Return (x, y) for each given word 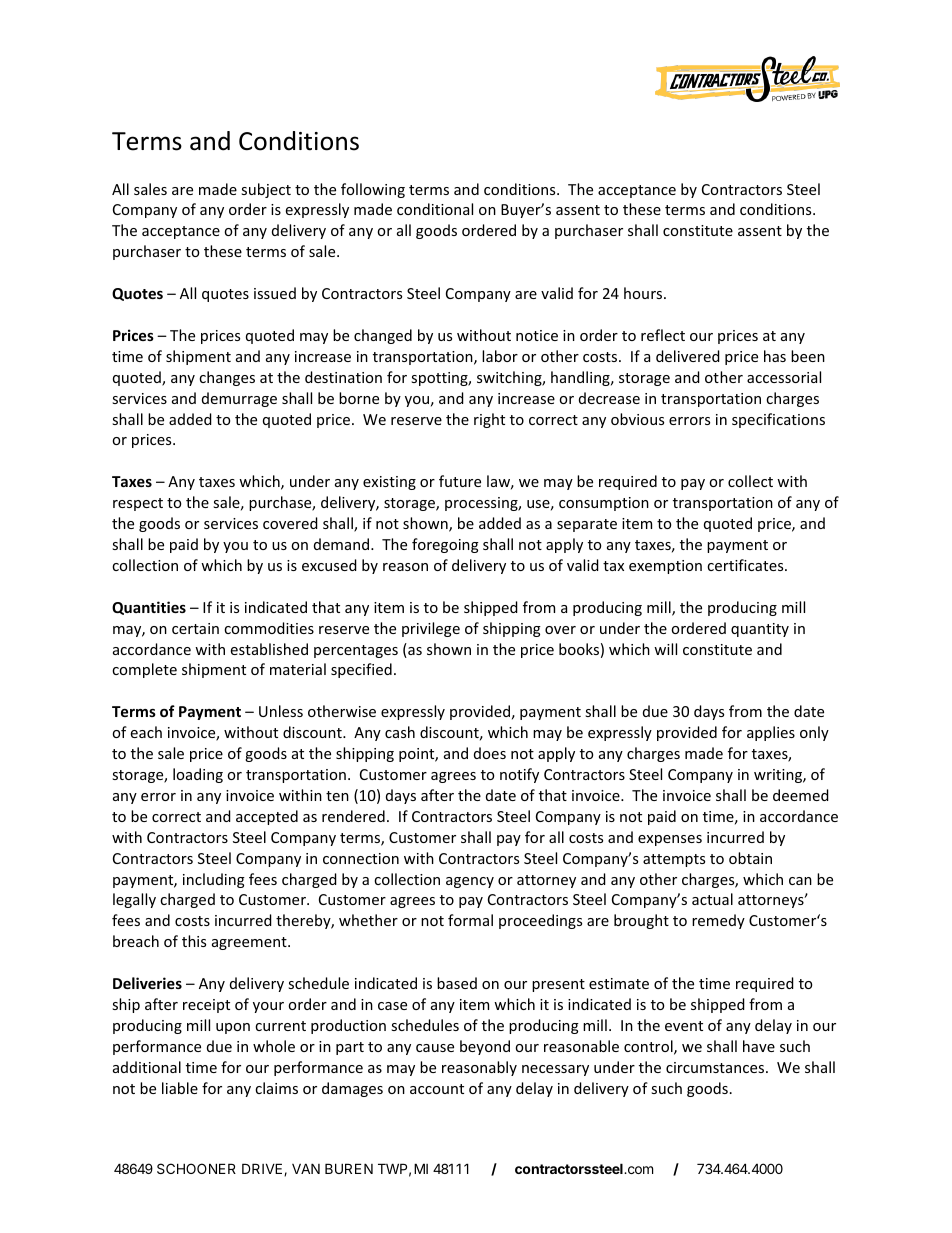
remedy (718, 921)
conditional (435, 209)
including (214, 880)
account (437, 1089)
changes (227, 378)
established (269, 649)
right (489, 420)
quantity (760, 630)
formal (470, 920)
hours (644, 293)
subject (266, 190)
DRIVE (263, 1169)
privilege (431, 629)
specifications (778, 420)
